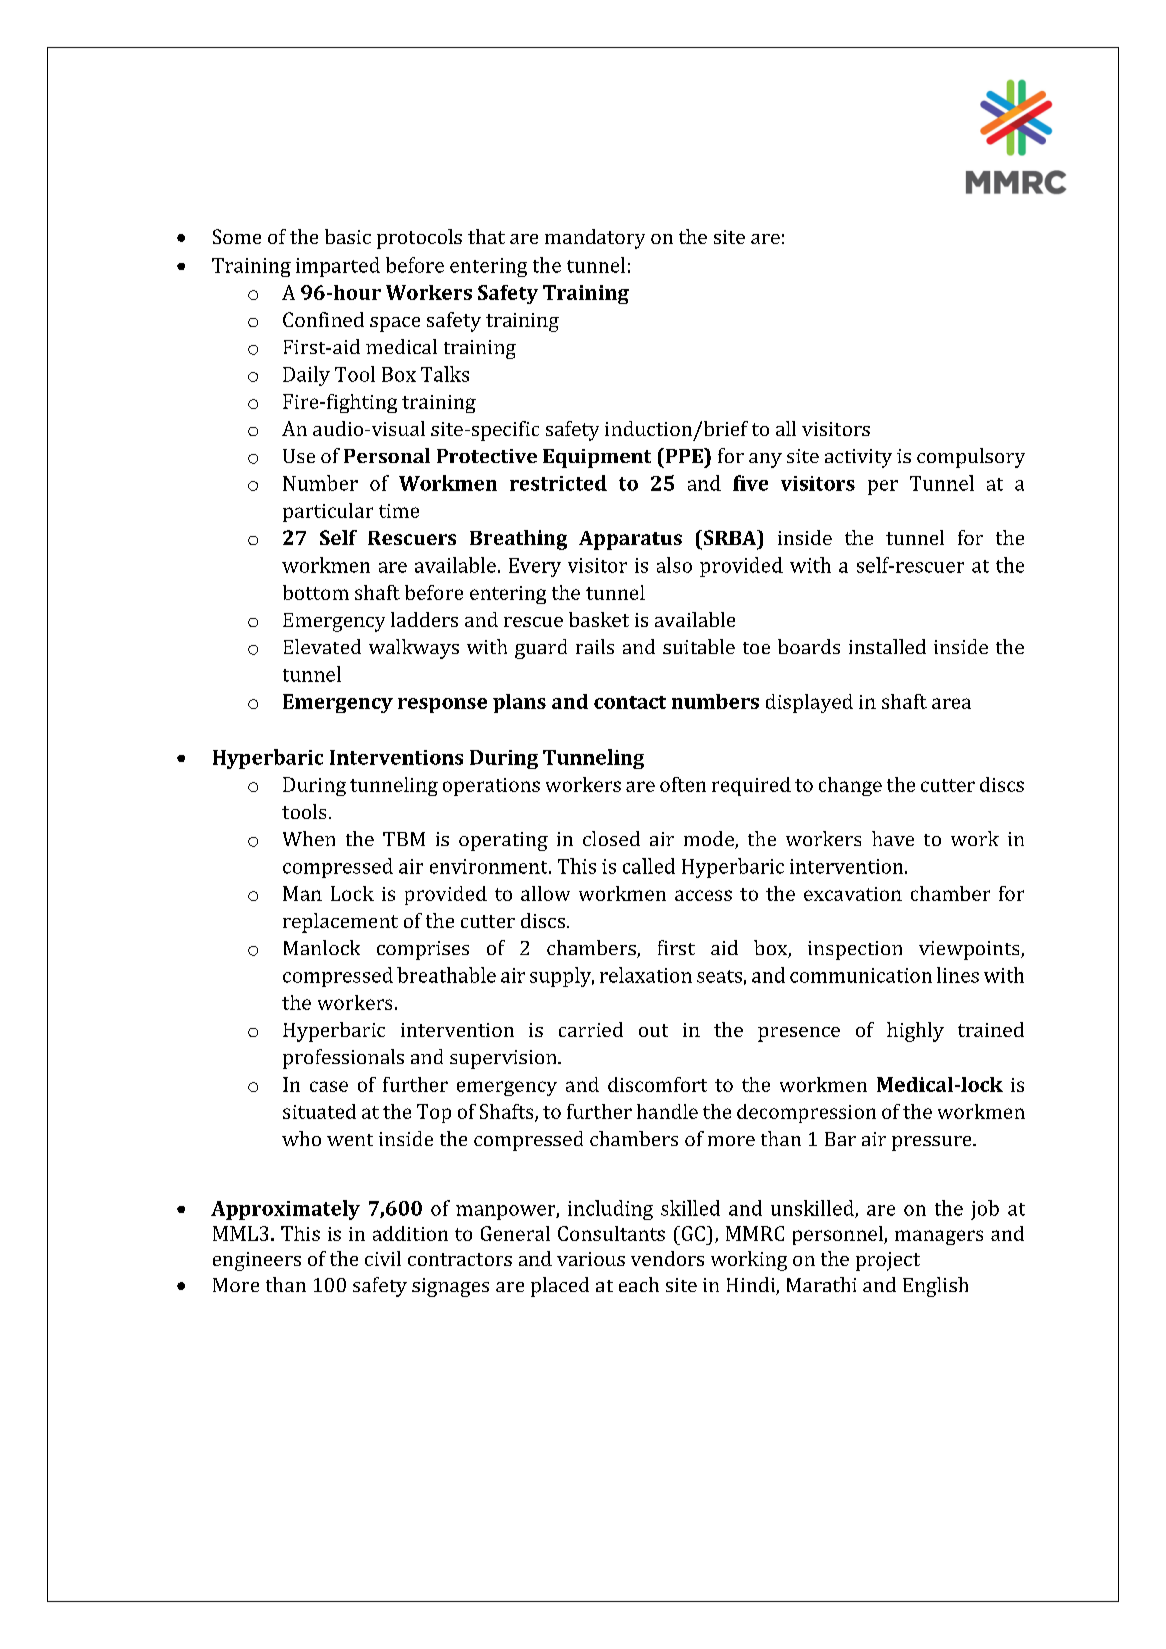 This document has width=1166, height=1649. What do you see at coordinates (858, 458) in the document?
I see `activity` at bounding box center [858, 458].
